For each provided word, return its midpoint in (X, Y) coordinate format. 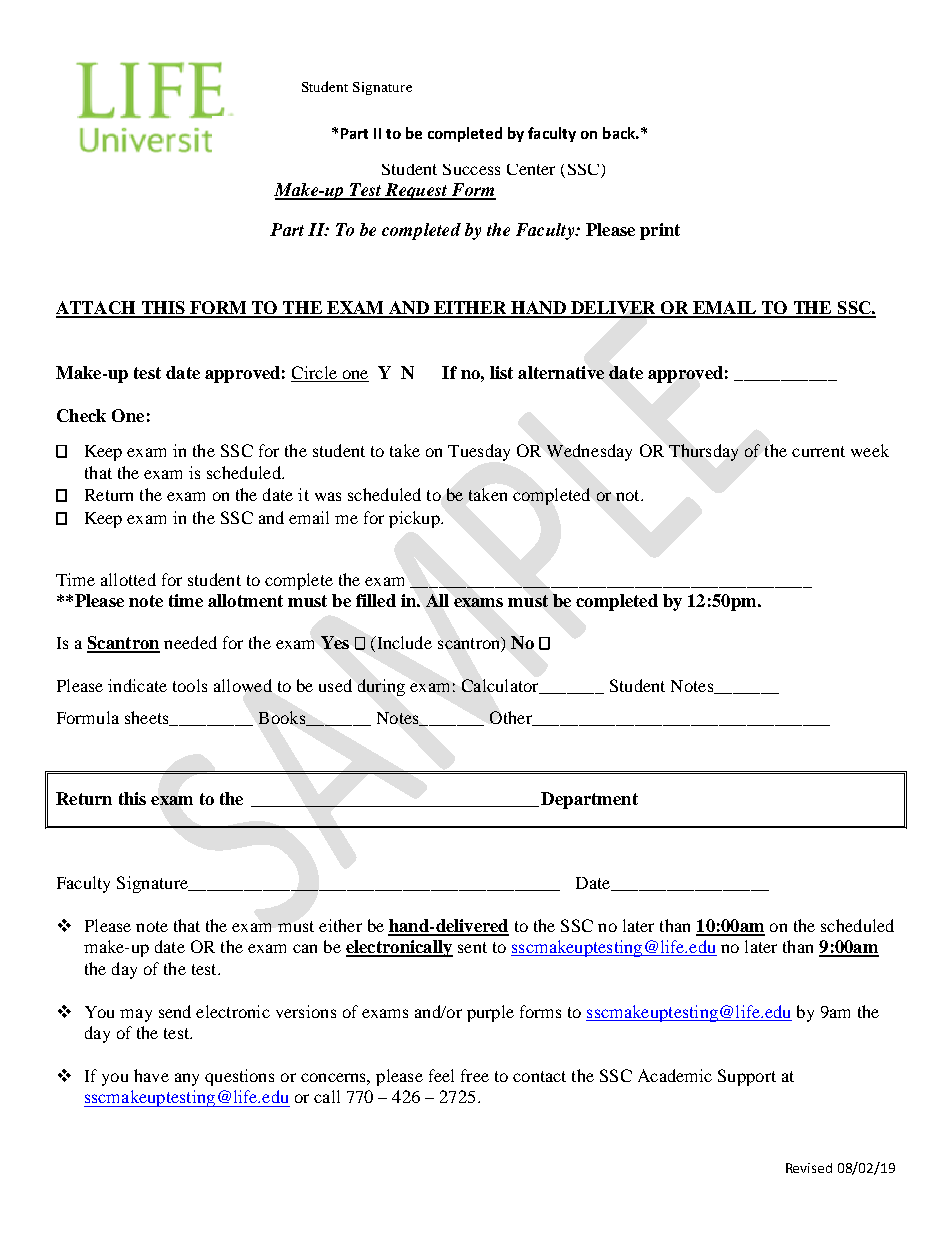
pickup (415, 519)
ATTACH (97, 309)
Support (747, 1077)
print (660, 231)
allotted (128, 579)
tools (190, 685)
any (187, 1079)
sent (472, 947)
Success (471, 169)
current (818, 451)
